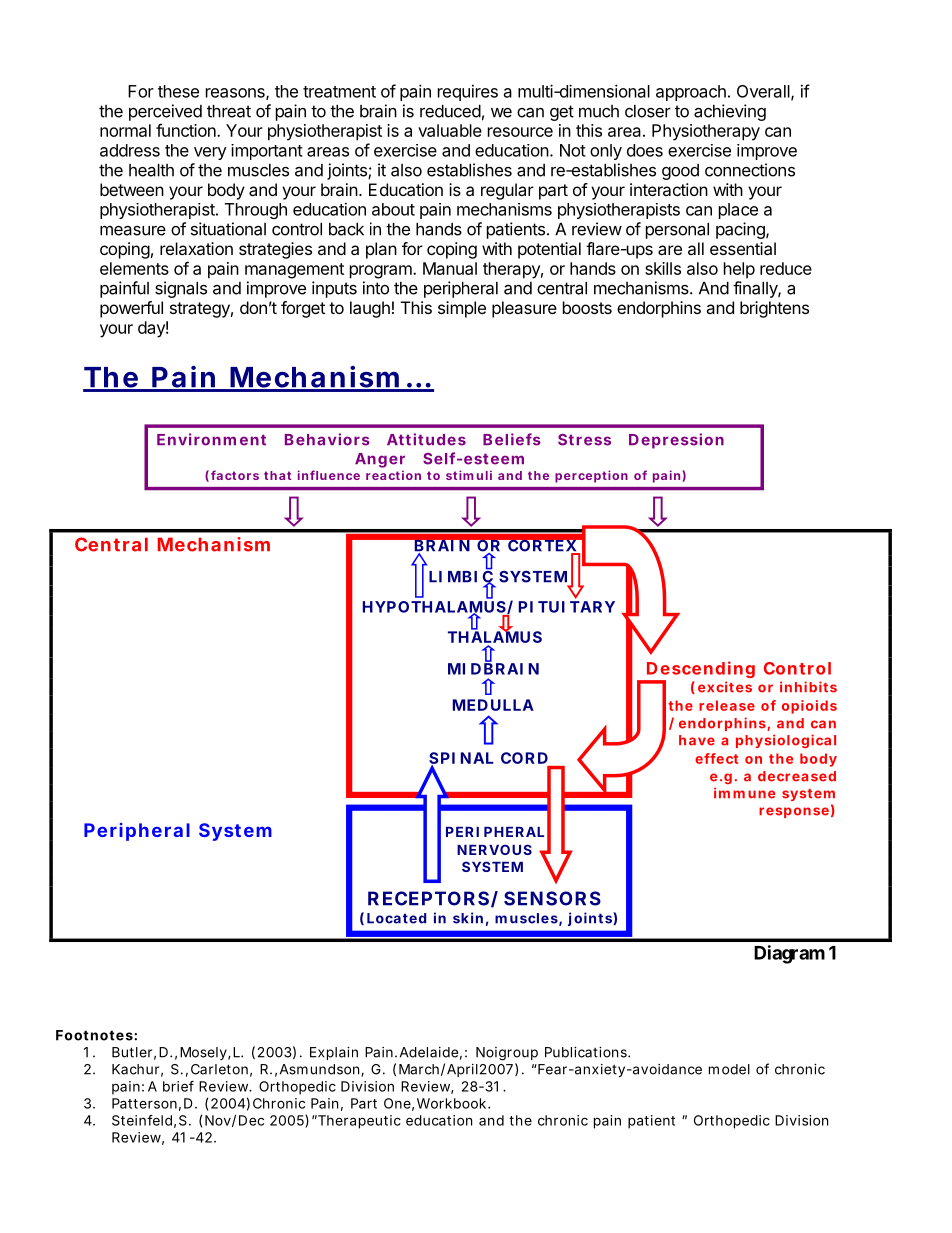 Image resolution: width=952 pixels, height=1233 pixels. What do you see at coordinates (700, 671) in the image?
I see `Descending` at bounding box center [700, 671].
